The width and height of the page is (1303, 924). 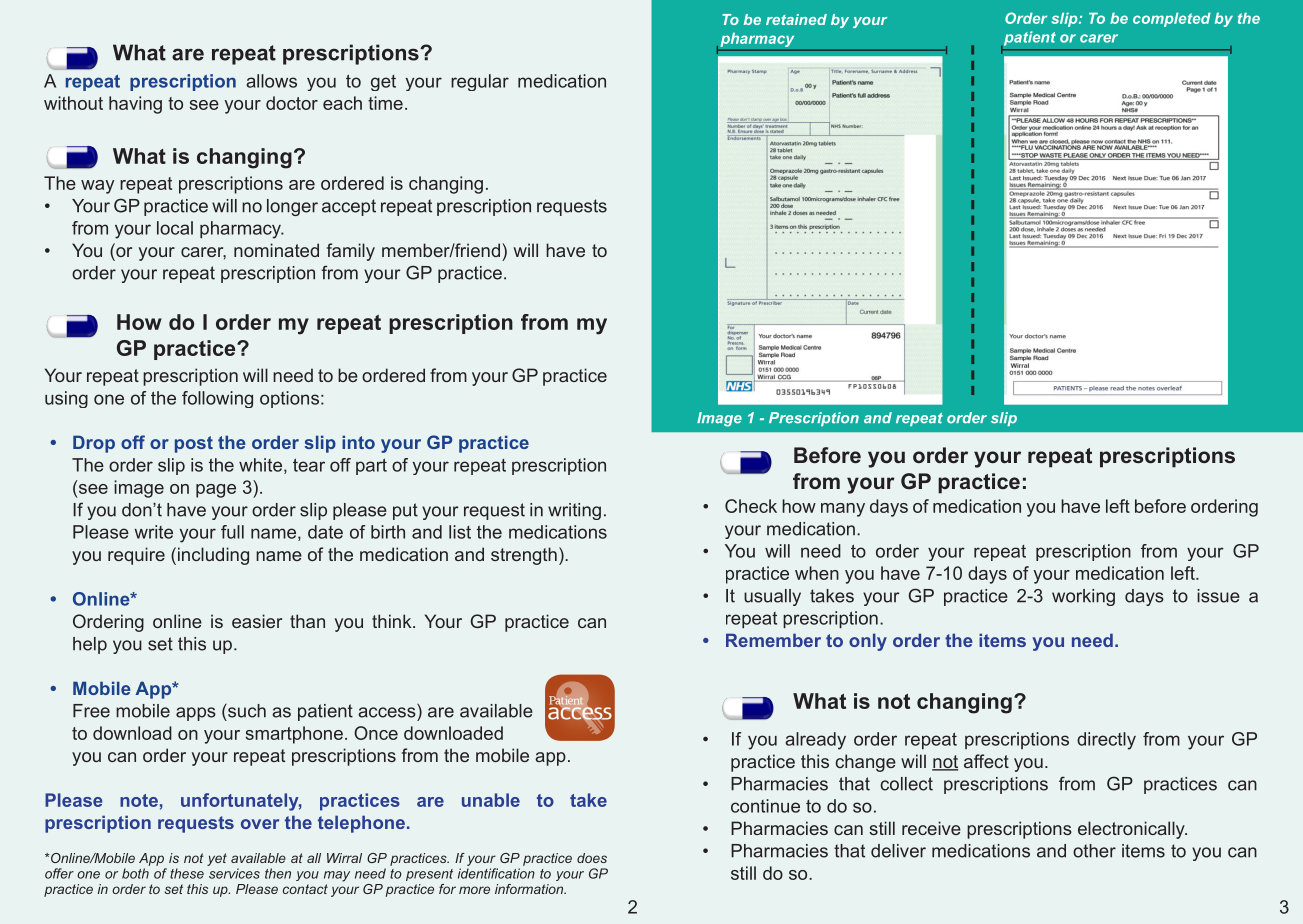 What do you see at coordinates (257, 621) in the page?
I see `easier` at bounding box center [257, 621].
